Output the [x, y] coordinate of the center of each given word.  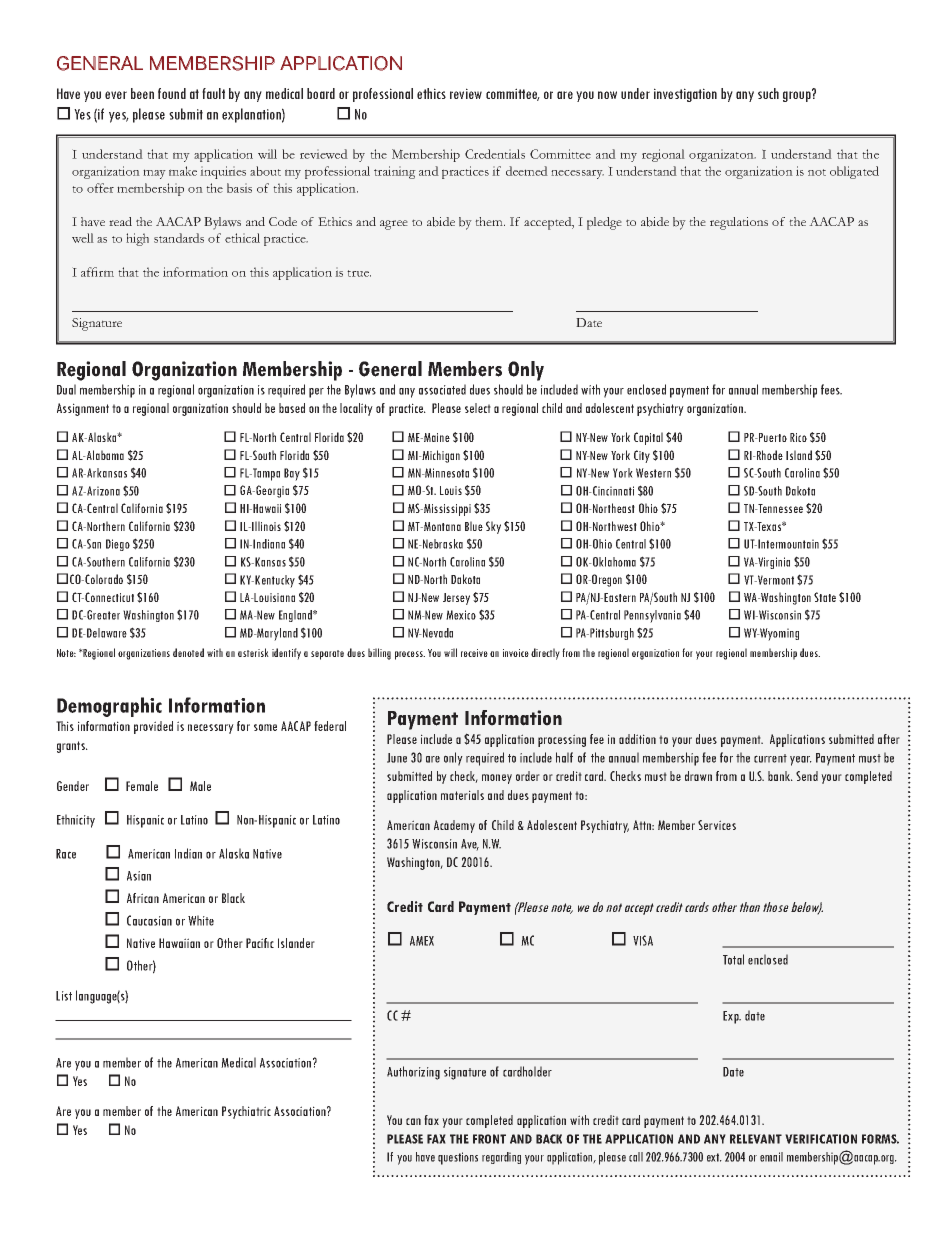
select [478, 408]
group [798, 95]
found [172, 93]
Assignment [83, 409]
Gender [73, 786]
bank [780, 776]
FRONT [489, 1139]
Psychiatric [246, 1112]
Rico [798, 437]
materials [462, 795]
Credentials [495, 154]
